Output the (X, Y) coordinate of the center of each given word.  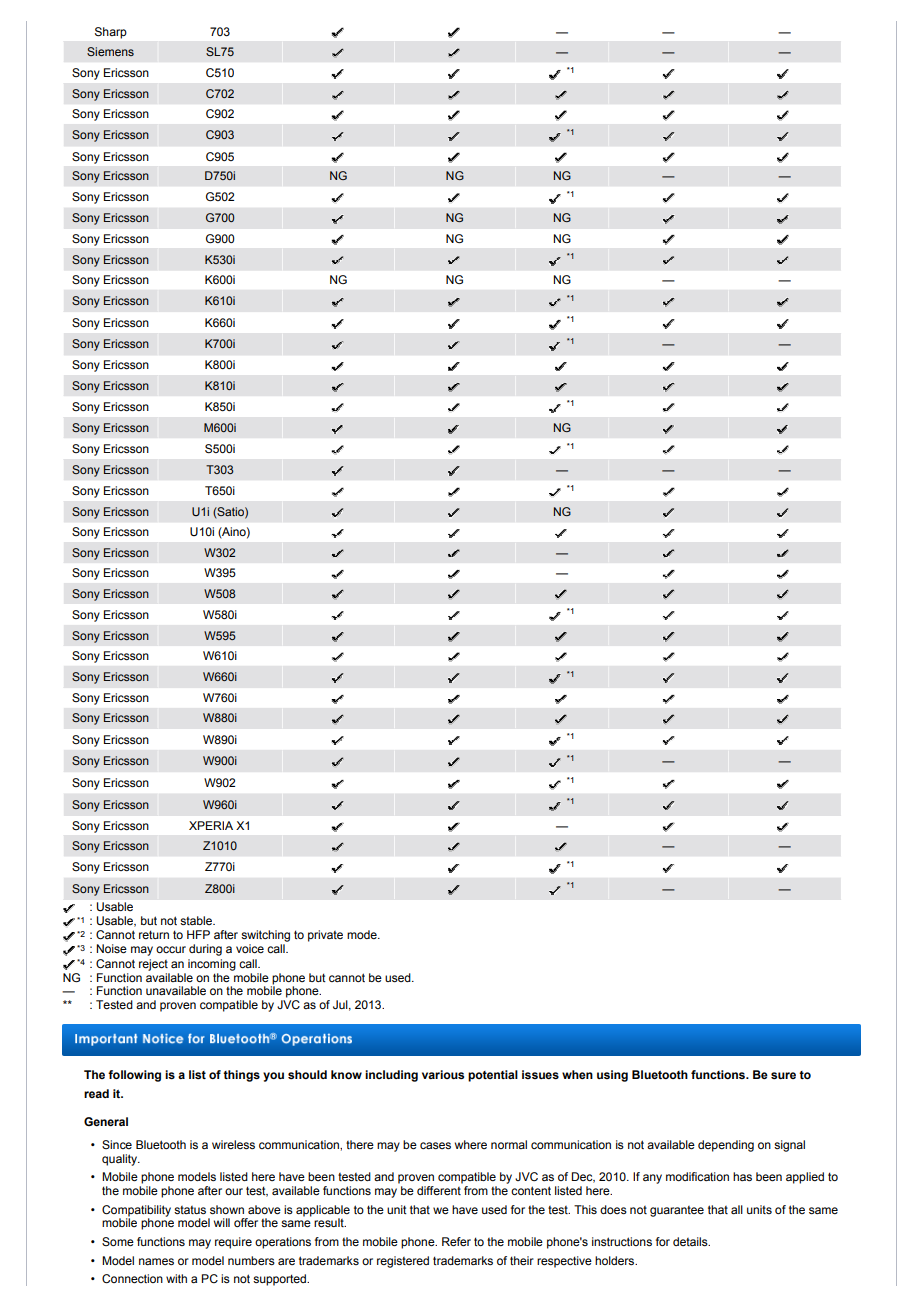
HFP (198, 934)
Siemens (110, 51)
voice (250, 948)
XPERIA (211, 825)
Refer (456, 1241)
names (156, 1261)
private (325, 936)
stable (197, 920)
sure (783, 1075)
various (443, 1074)
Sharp (111, 33)
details (691, 1241)
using (612, 1076)
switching (265, 936)
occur (171, 949)
